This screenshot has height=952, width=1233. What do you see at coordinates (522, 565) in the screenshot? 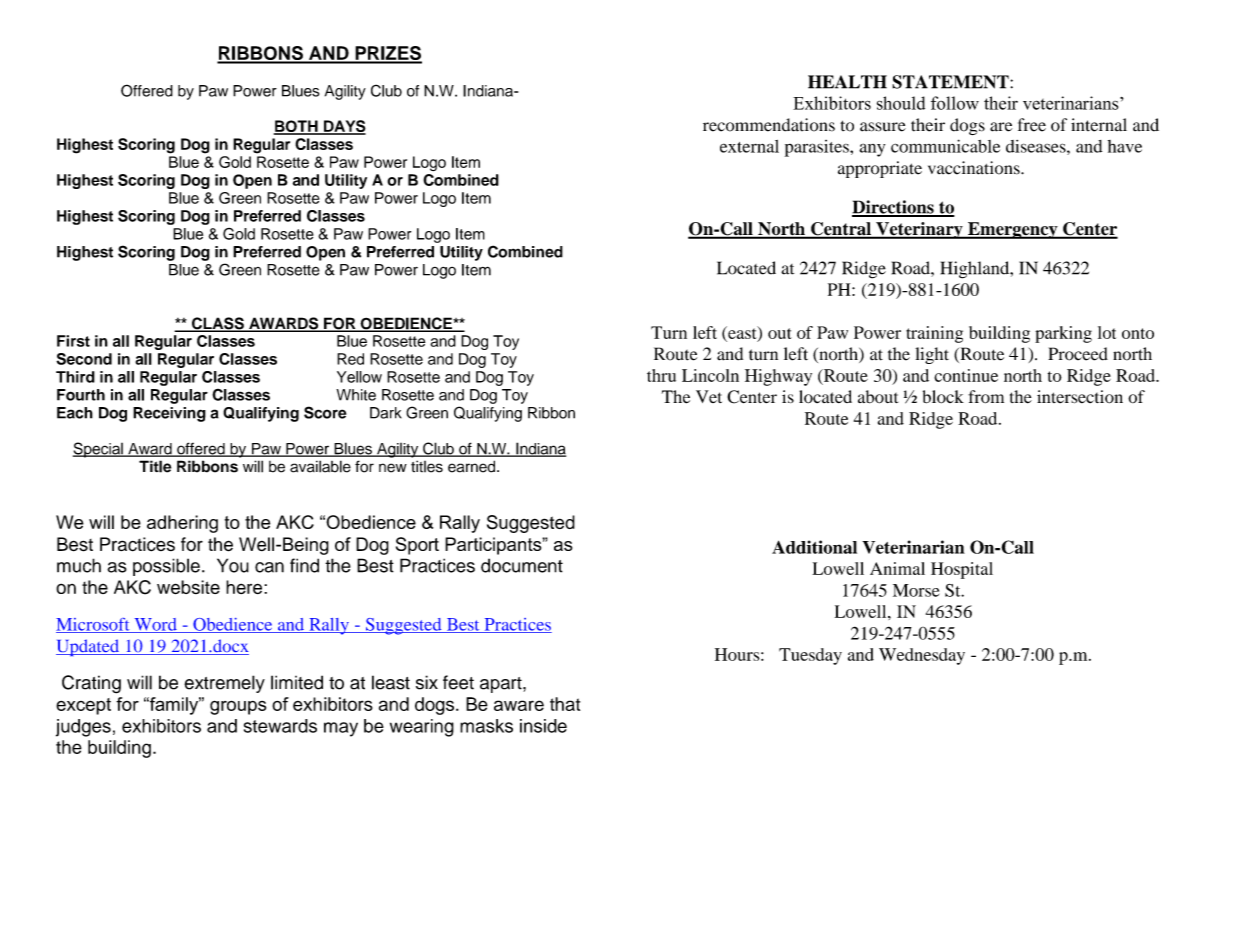
I see `document` at bounding box center [522, 565].
